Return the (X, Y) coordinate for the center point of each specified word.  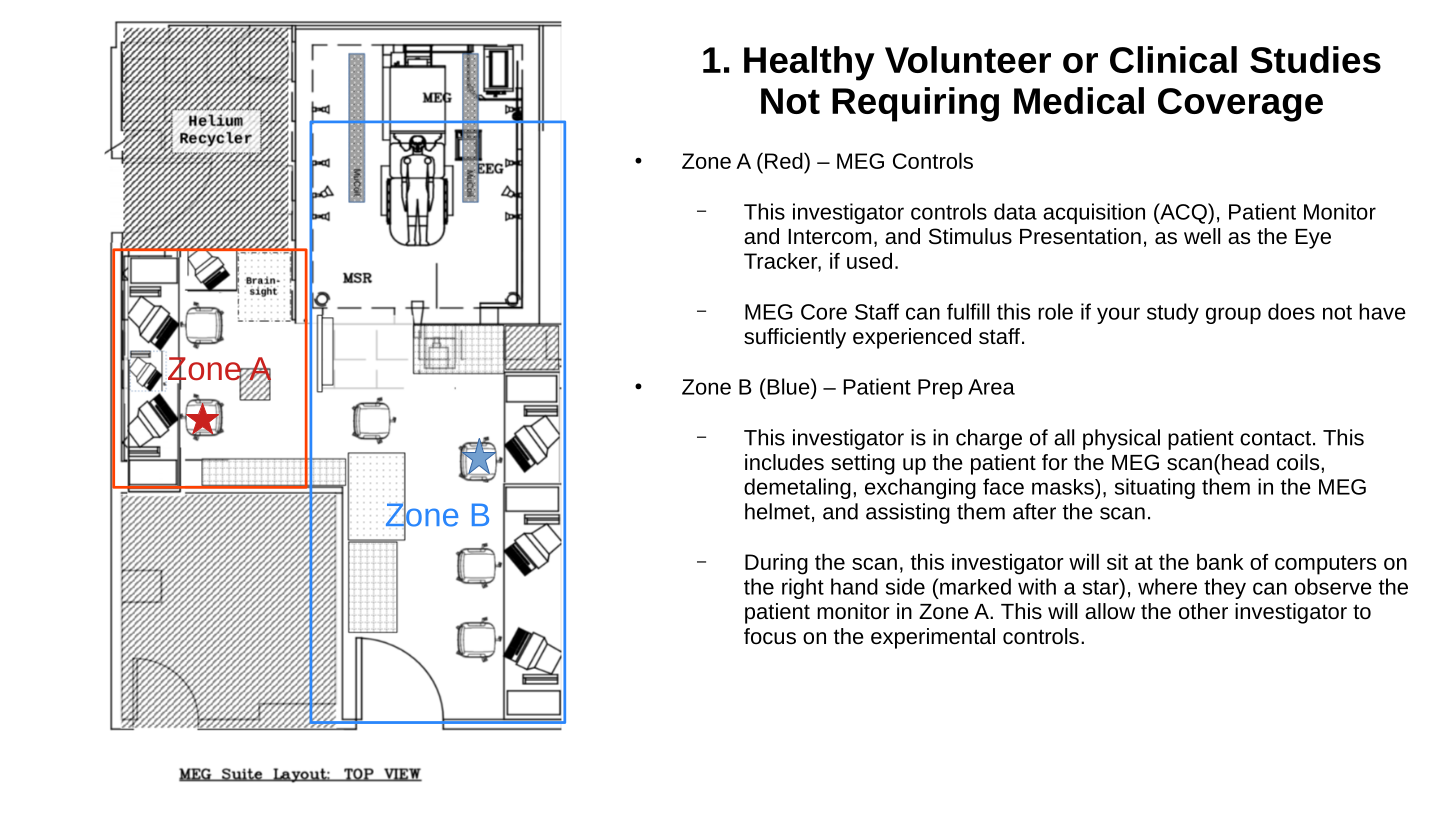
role (1055, 311)
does (1291, 311)
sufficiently (795, 338)
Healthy (809, 63)
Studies (1315, 59)
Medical (1079, 100)
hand (854, 586)
